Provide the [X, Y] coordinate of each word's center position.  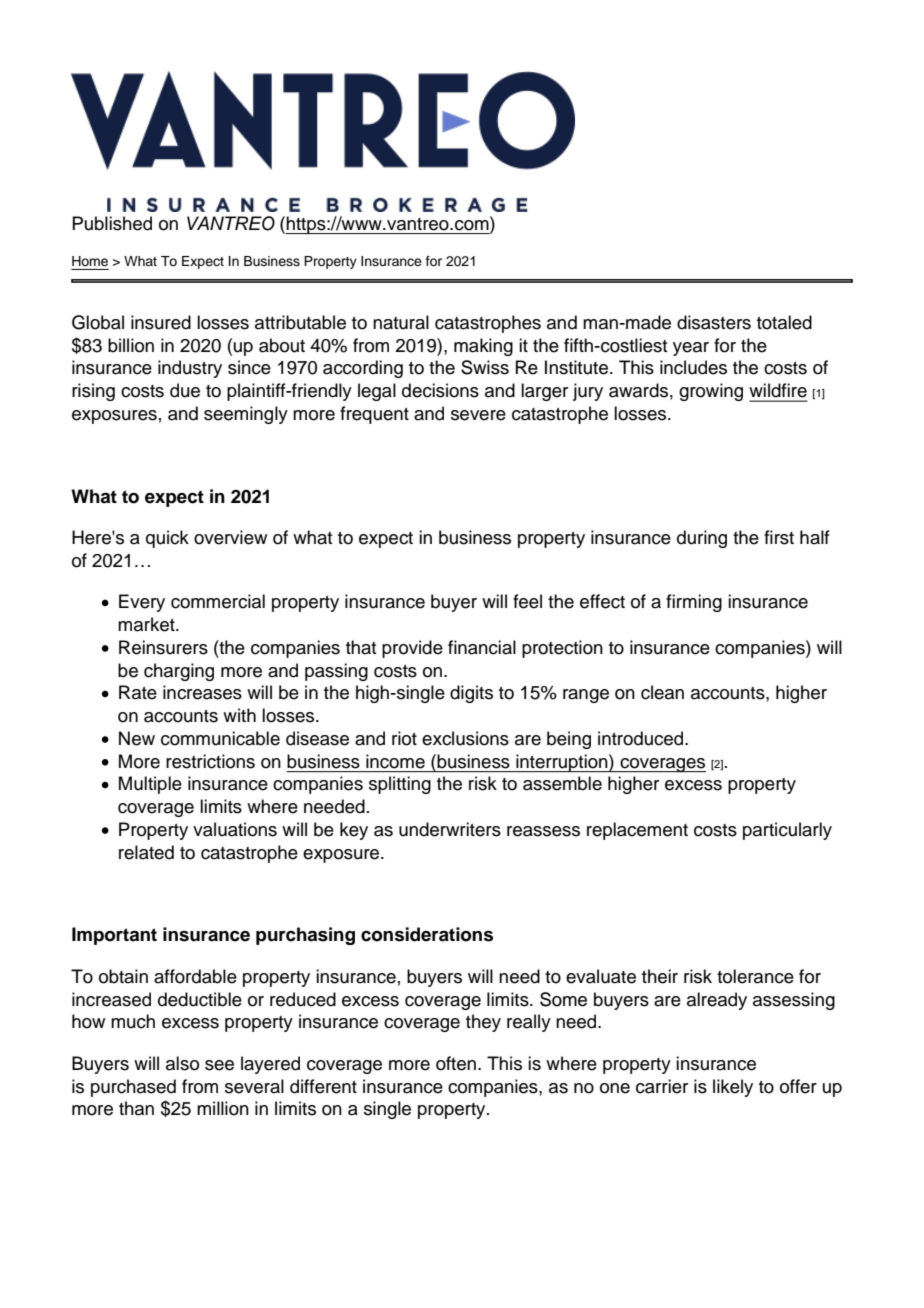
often [456, 1063]
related [146, 852]
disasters [714, 322]
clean [662, 692]
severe [478, 415]
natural [401, 322]
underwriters [450, 829]
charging [179, 672]
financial [482, 647]
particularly [787, 831]
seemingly [246, 415]
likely [733, 1088]
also [182, 1063]
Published [112, 223]
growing [711, 392]
